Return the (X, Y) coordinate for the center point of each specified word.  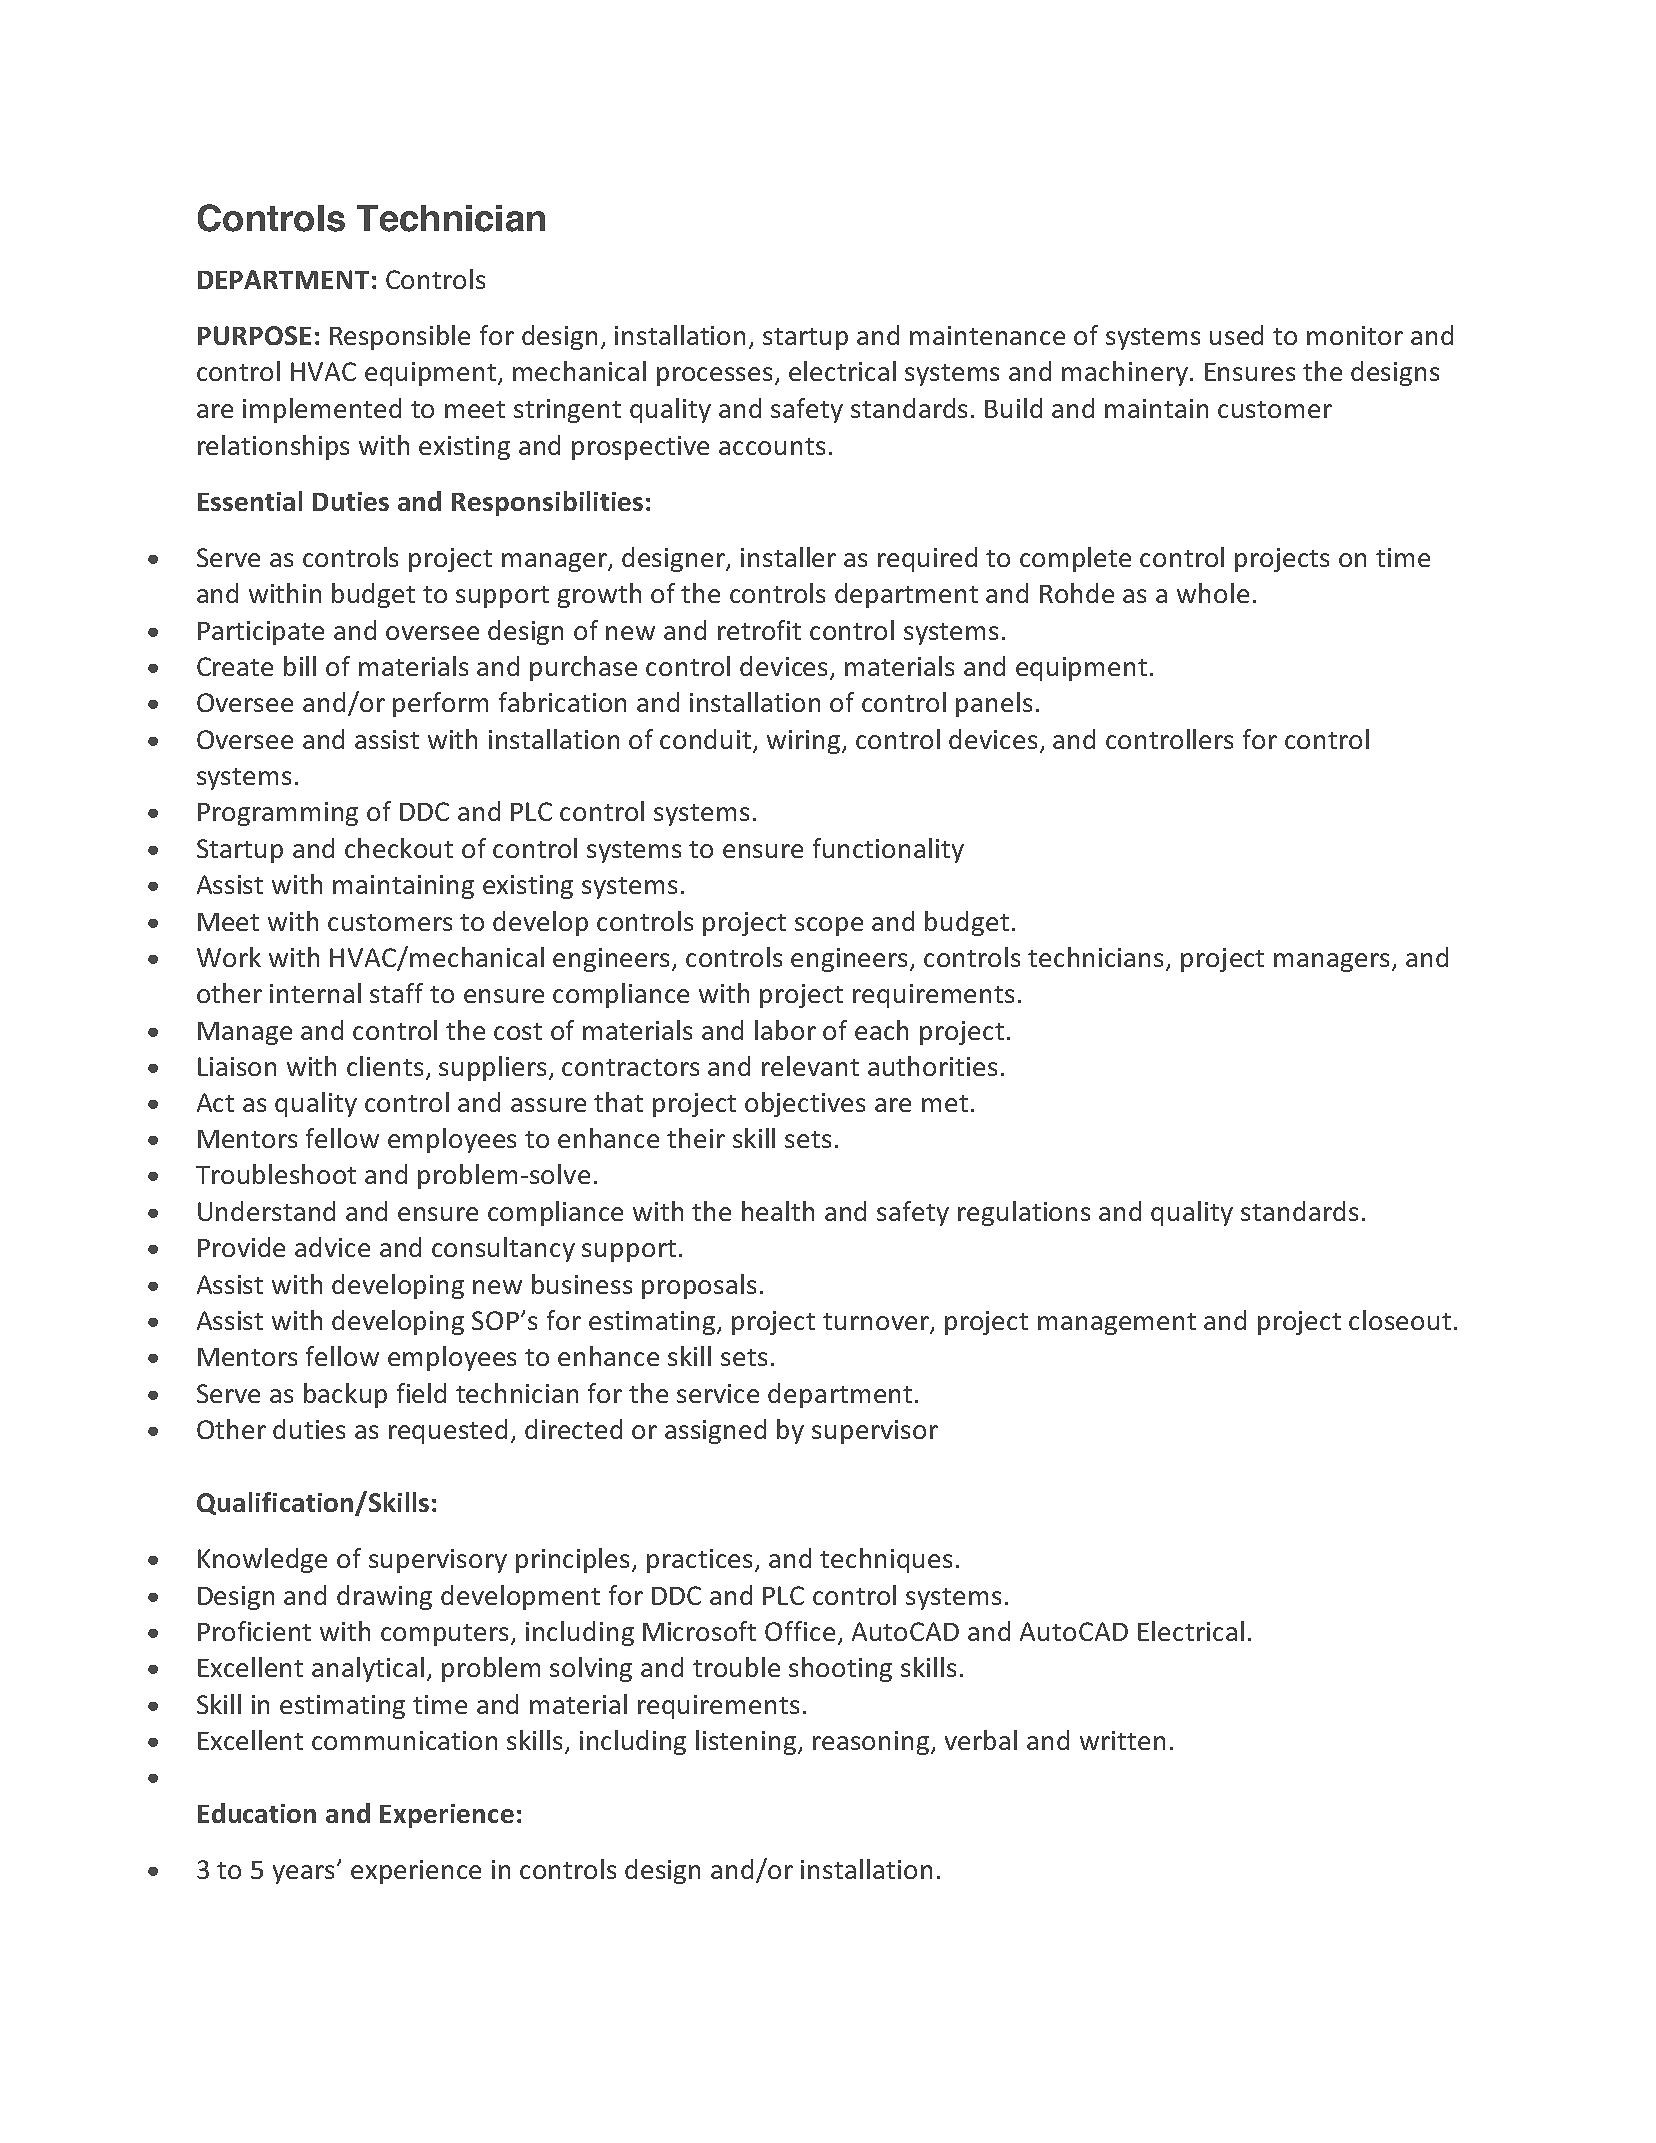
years (305, 1874)
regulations (1024, 1213)
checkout (399, 848)
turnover (877, 1323)
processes (714, 376)
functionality (888, 850)
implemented (322, 410)
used (1236, 335)
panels (994, 704)
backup (345, 1395)
